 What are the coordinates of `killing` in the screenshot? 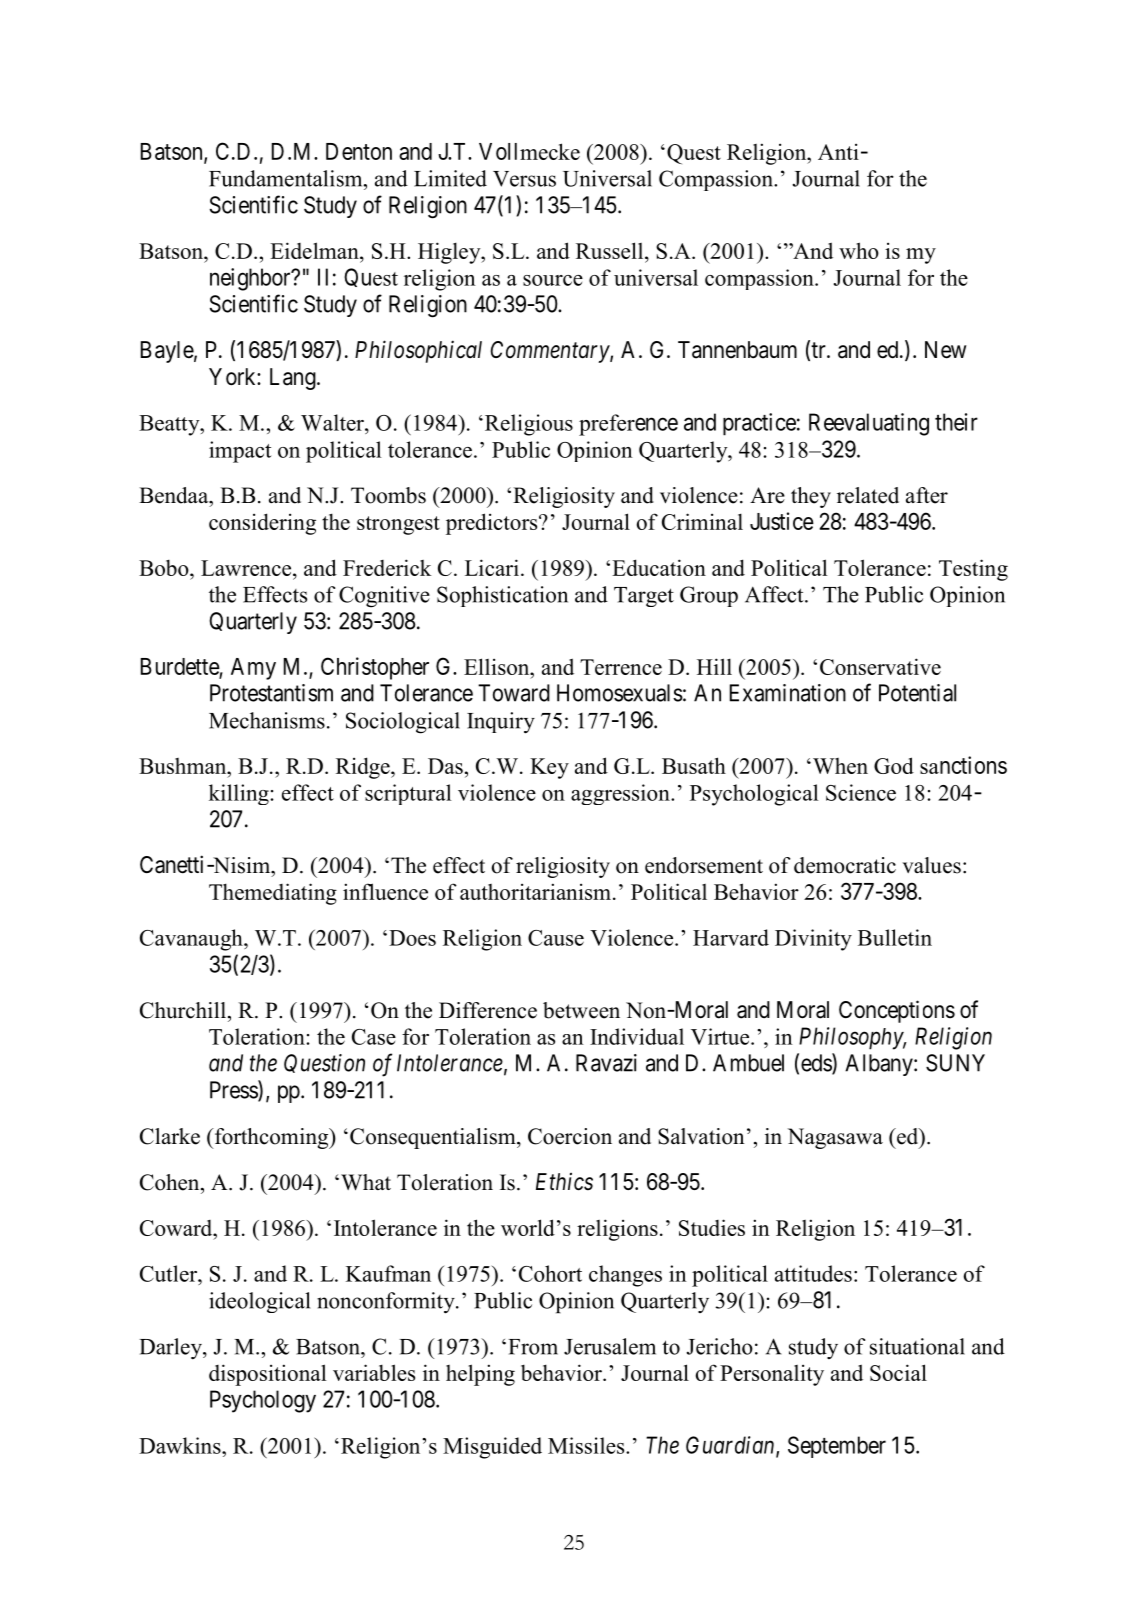 It's located at (240, 794).
